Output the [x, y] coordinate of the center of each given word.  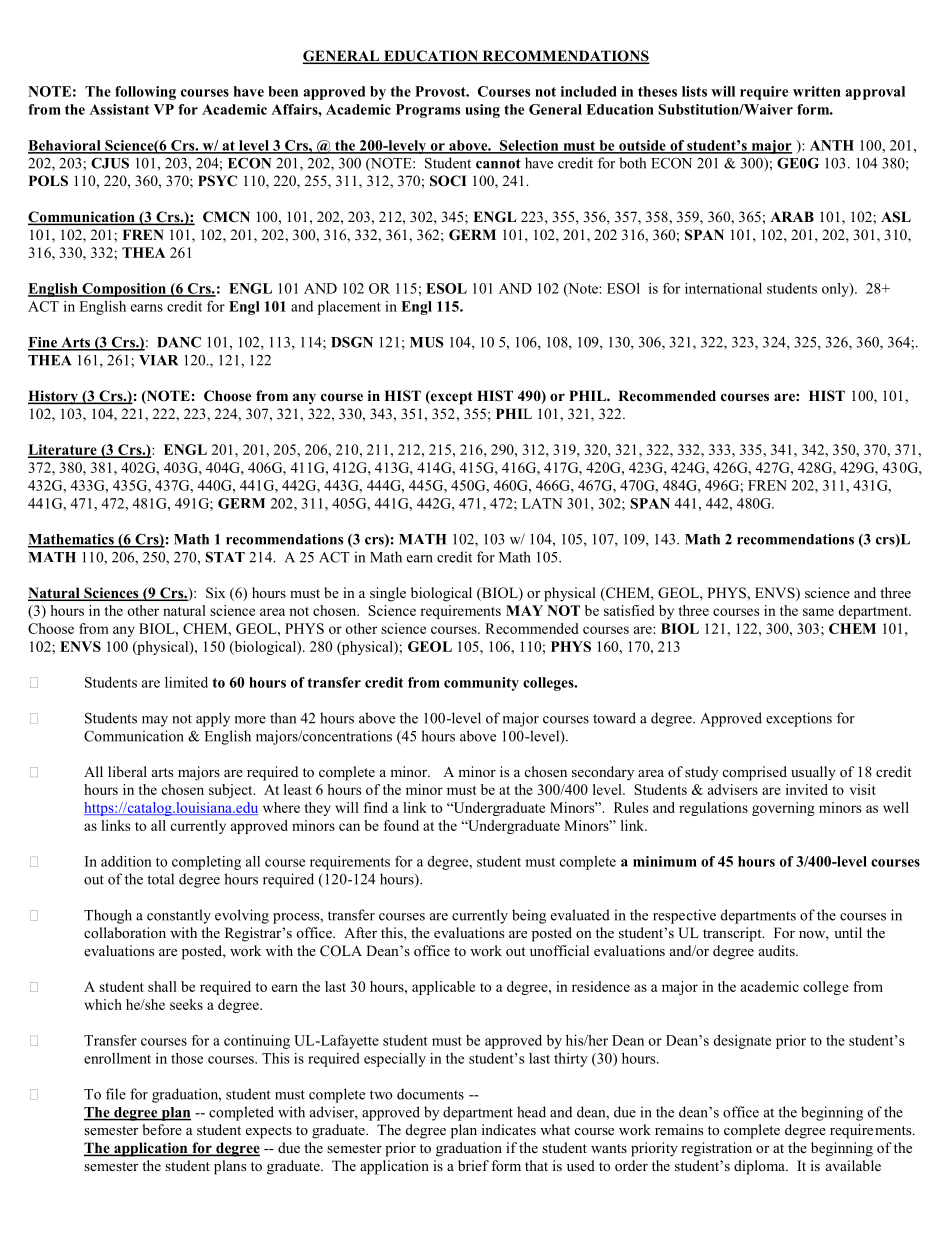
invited [807, 789]
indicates [509, 1129]
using [482, 111]
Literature [63, 450]
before [162, 1129]
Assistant [119, 109]
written [817, 91]
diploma [760, 1167]
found [401, 825]
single [388, 594]
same [818, 612]
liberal [127, 771]
